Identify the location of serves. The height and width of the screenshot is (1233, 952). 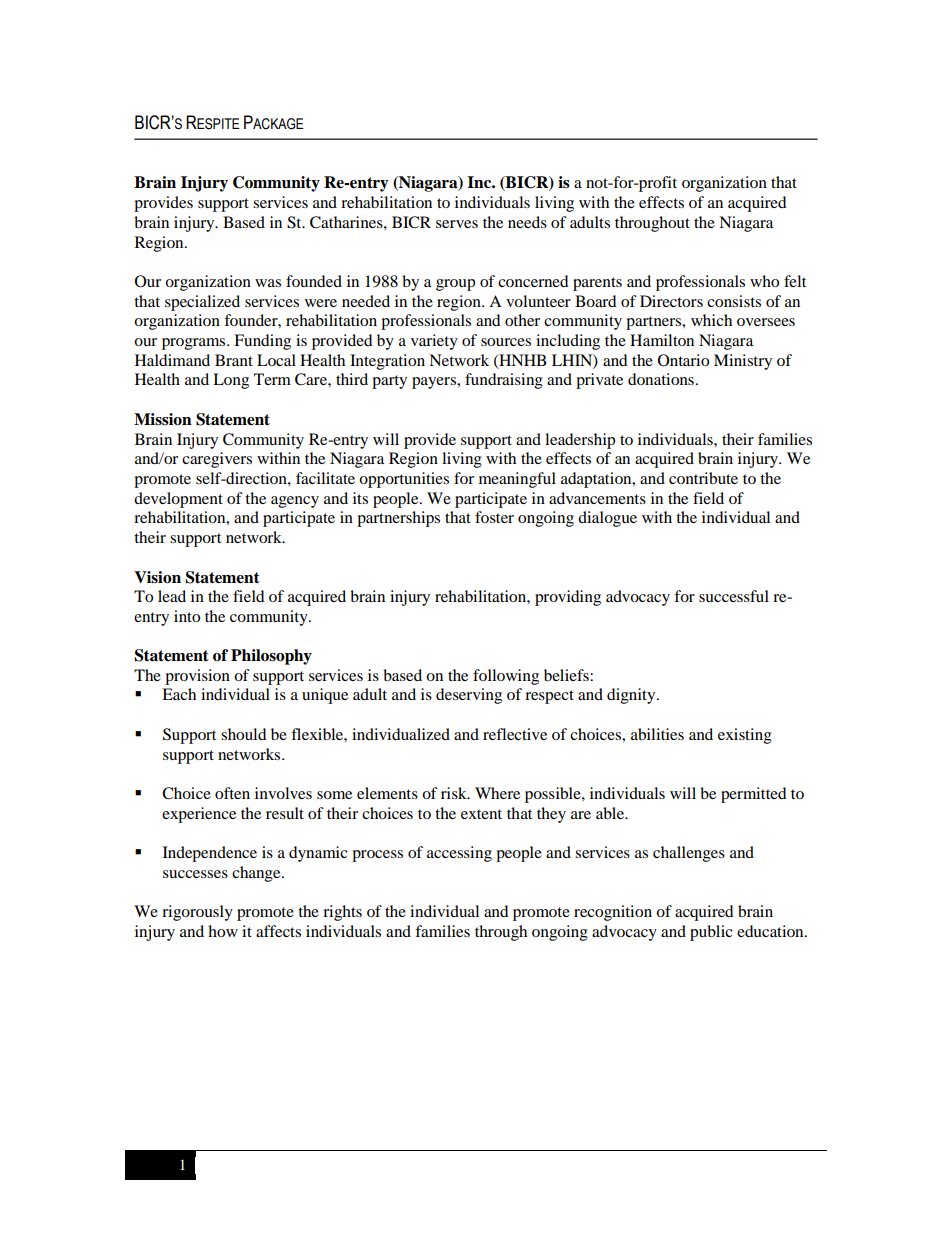
(457, 224).
